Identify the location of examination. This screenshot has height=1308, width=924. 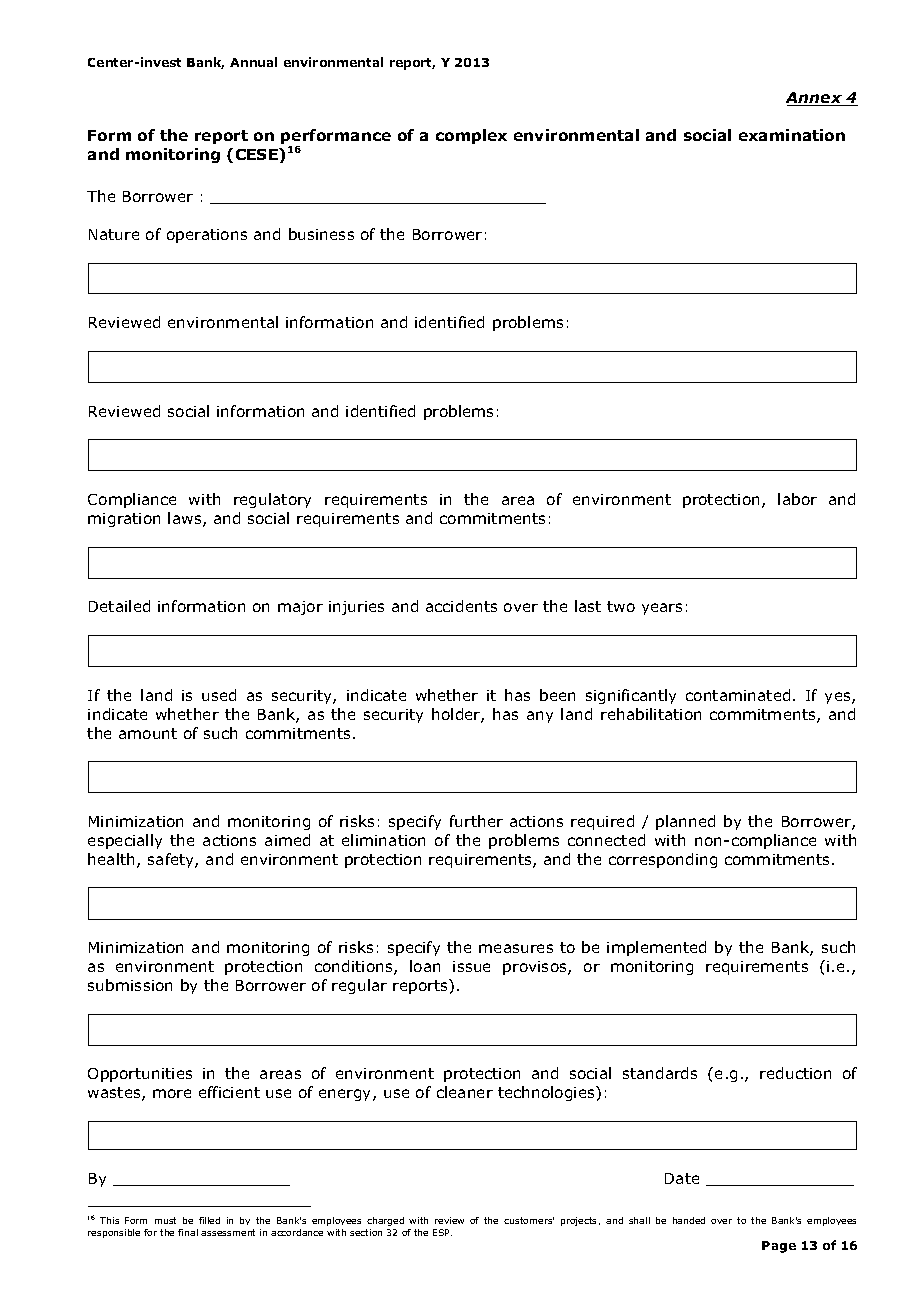
(792, 135).
